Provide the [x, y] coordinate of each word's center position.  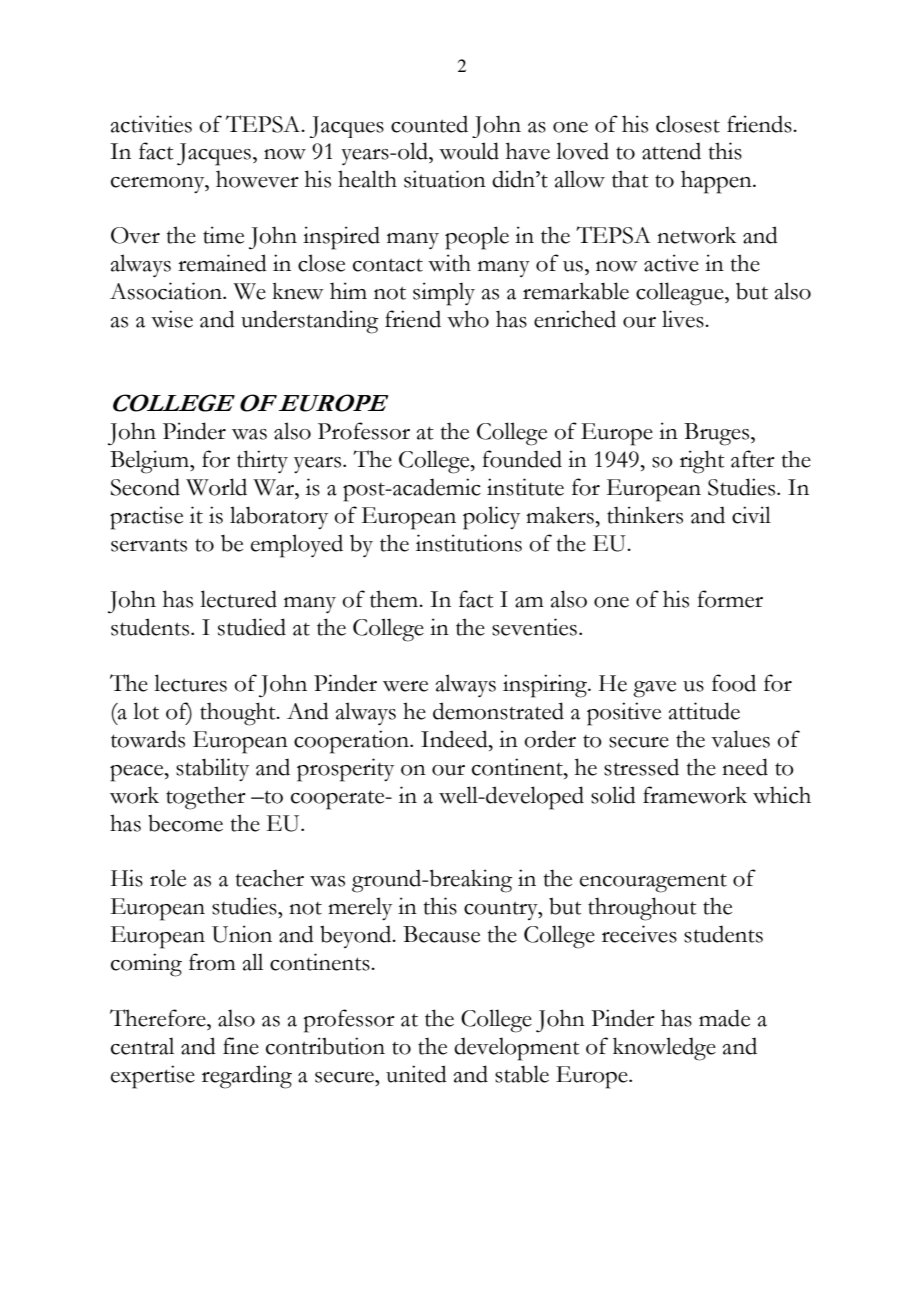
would [469, 151]
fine [241, 1046]
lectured [238, 599]
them [395, 599]
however [257, 179]
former [730, 599]
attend [671, 151]
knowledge [664, 1049]
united [416, 1074]
